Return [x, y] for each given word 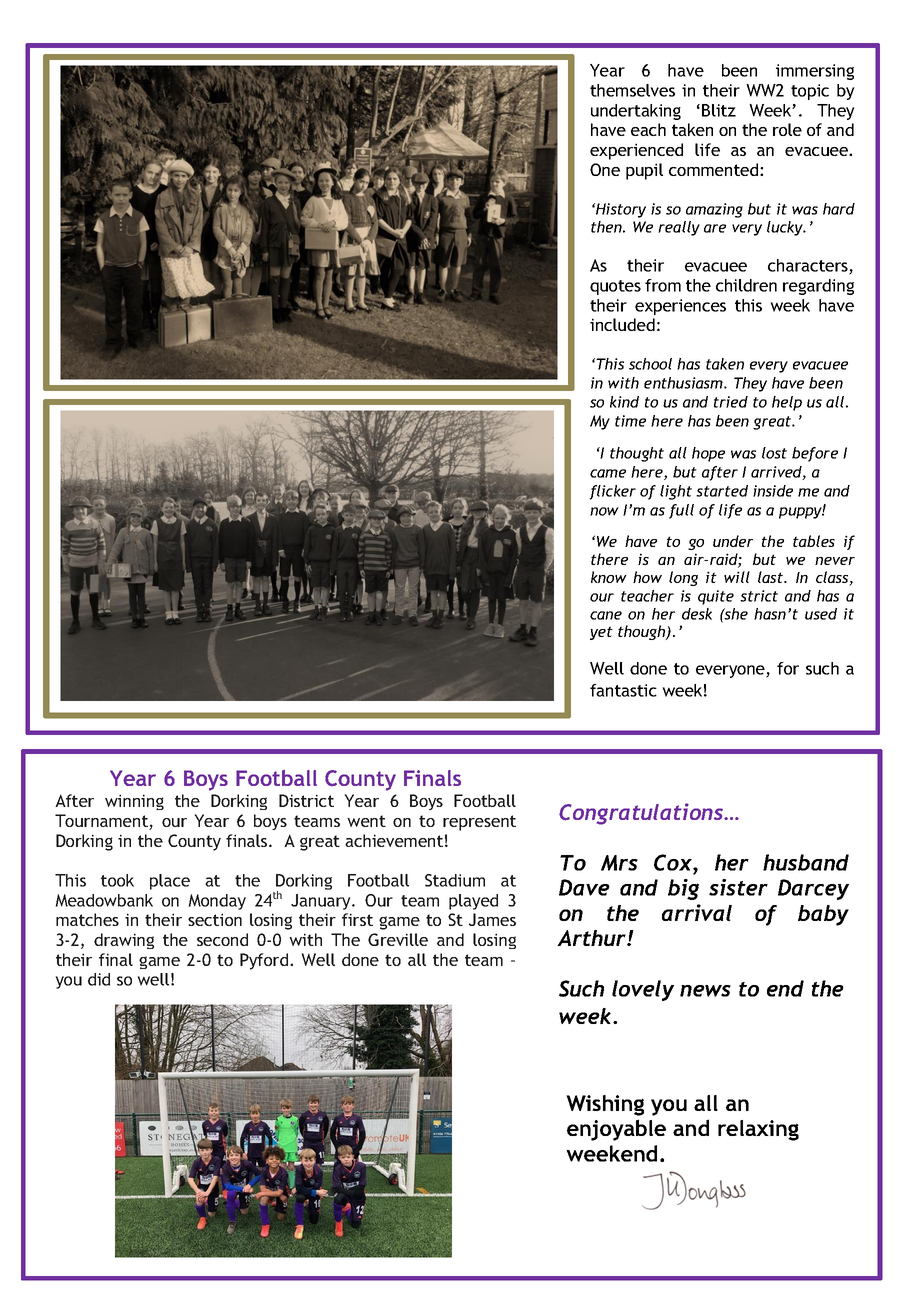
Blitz [719, 110]
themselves [632, 90]
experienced [636, 151]
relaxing [758, 1130]
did [99, 979]
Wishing [605, 1105]
